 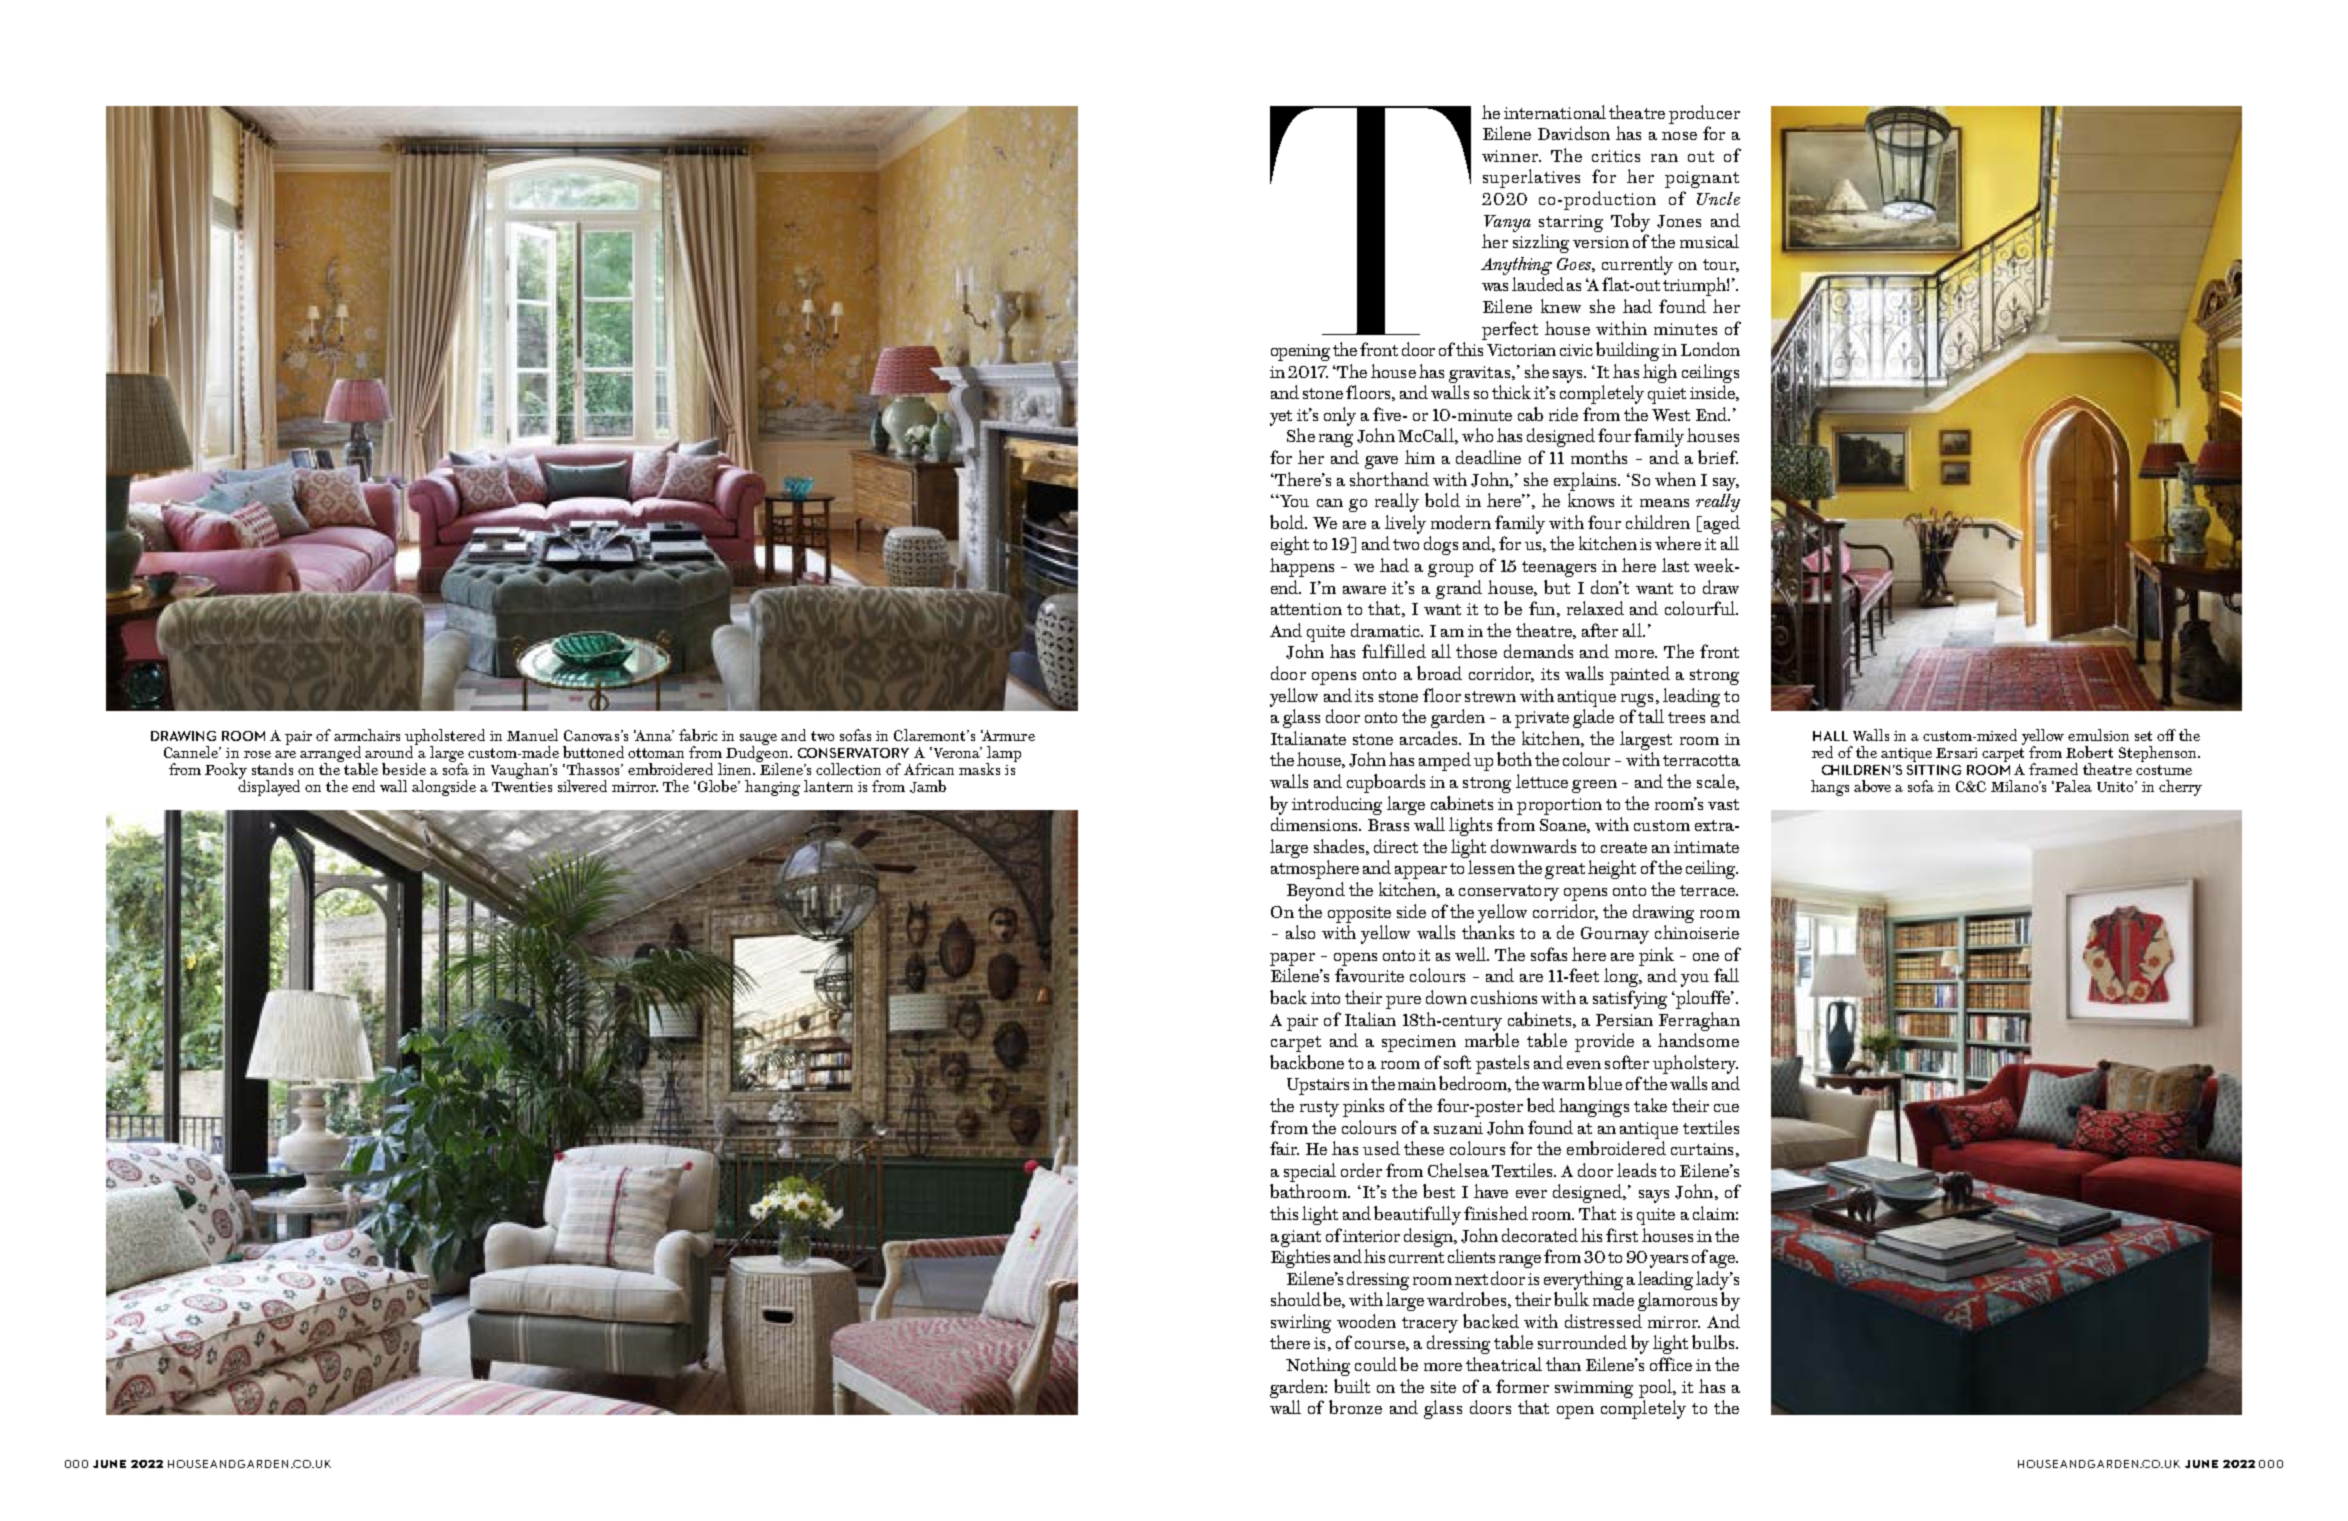 I want to click on yet, so click(x=1281, y=418).
